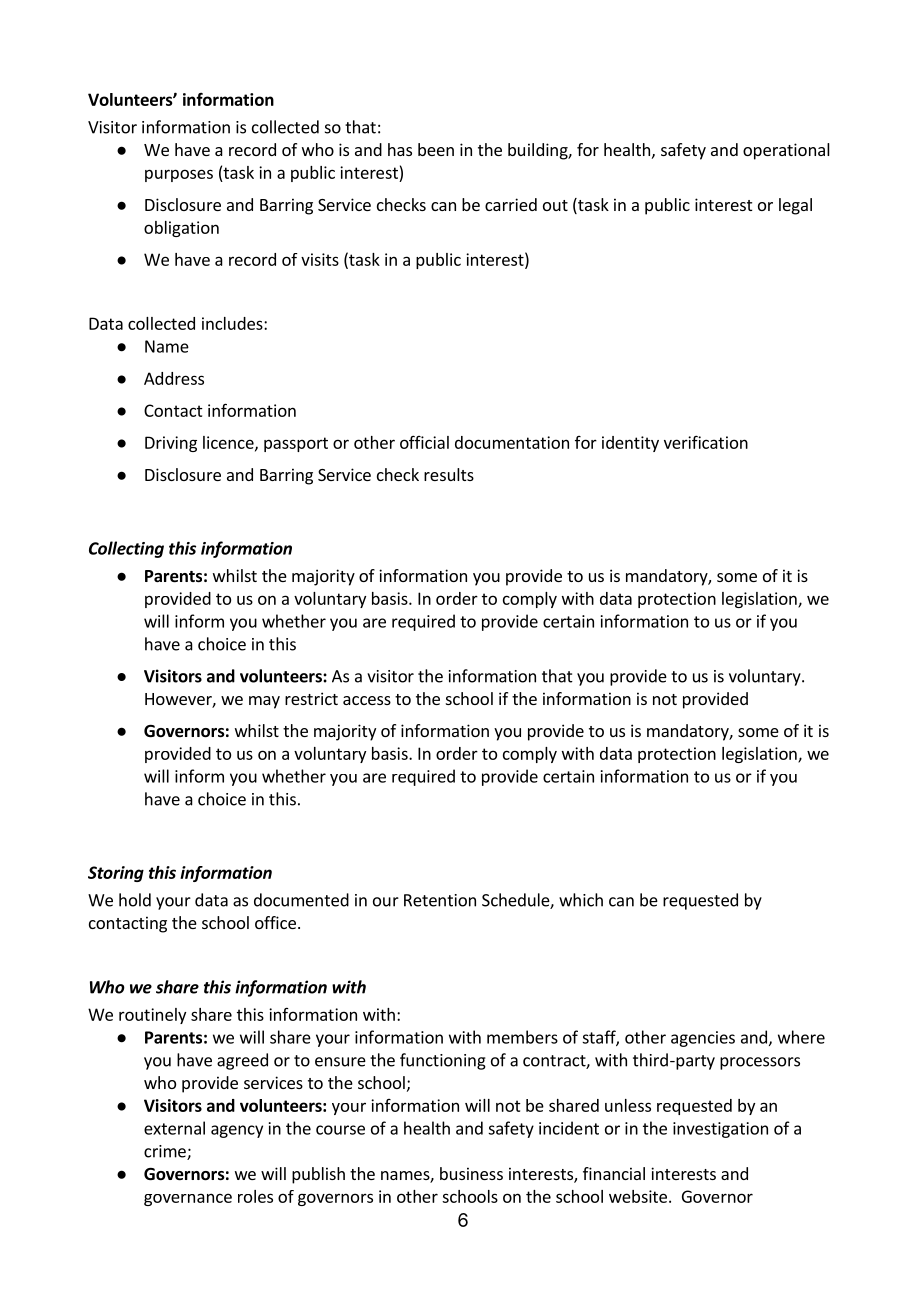 This screenshot has width=924, height=1308. I want to click on investigation, so click(720, 1130).
